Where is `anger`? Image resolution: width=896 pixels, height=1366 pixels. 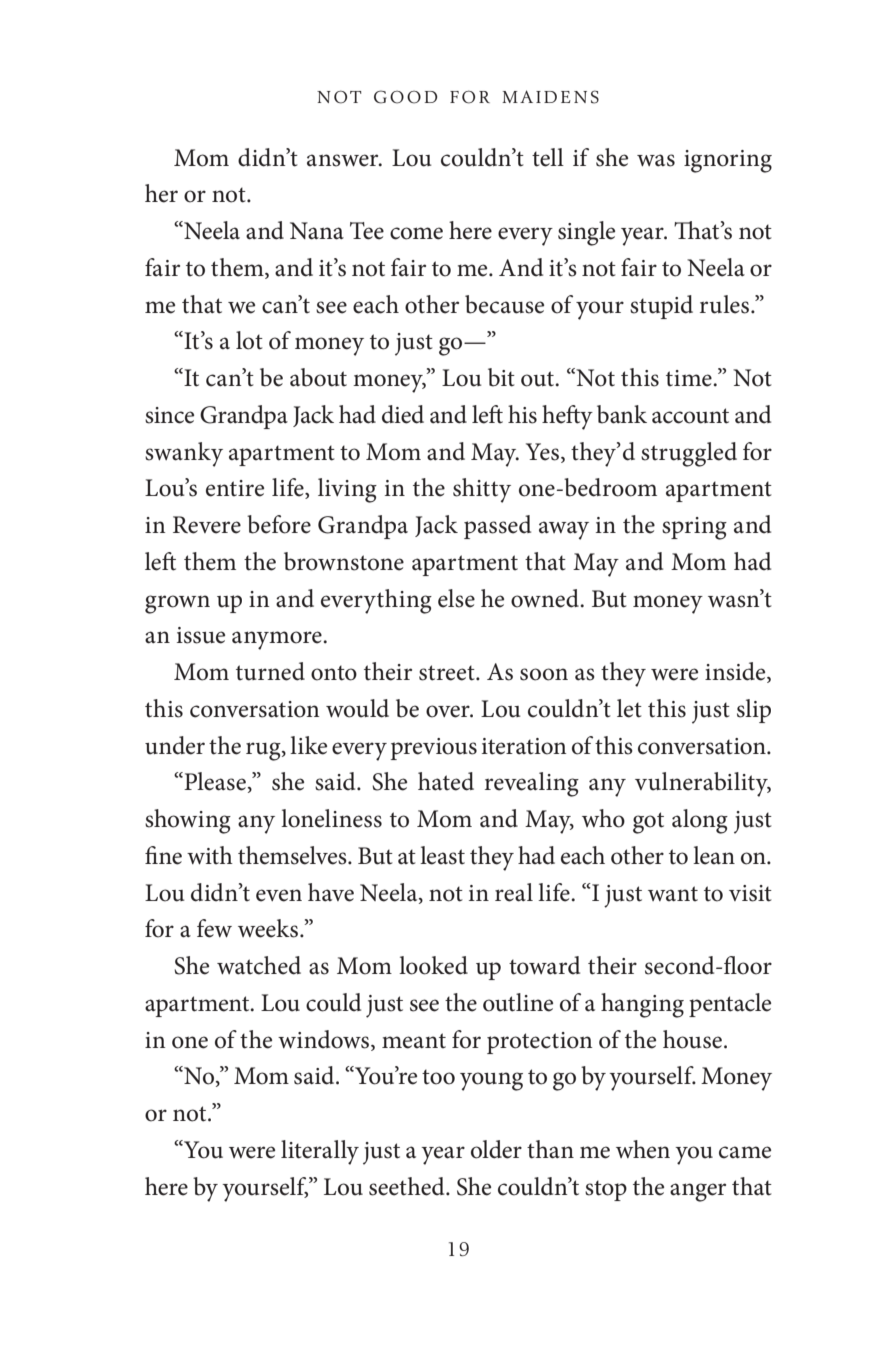 anger is located at coordinates (698, 1192).
